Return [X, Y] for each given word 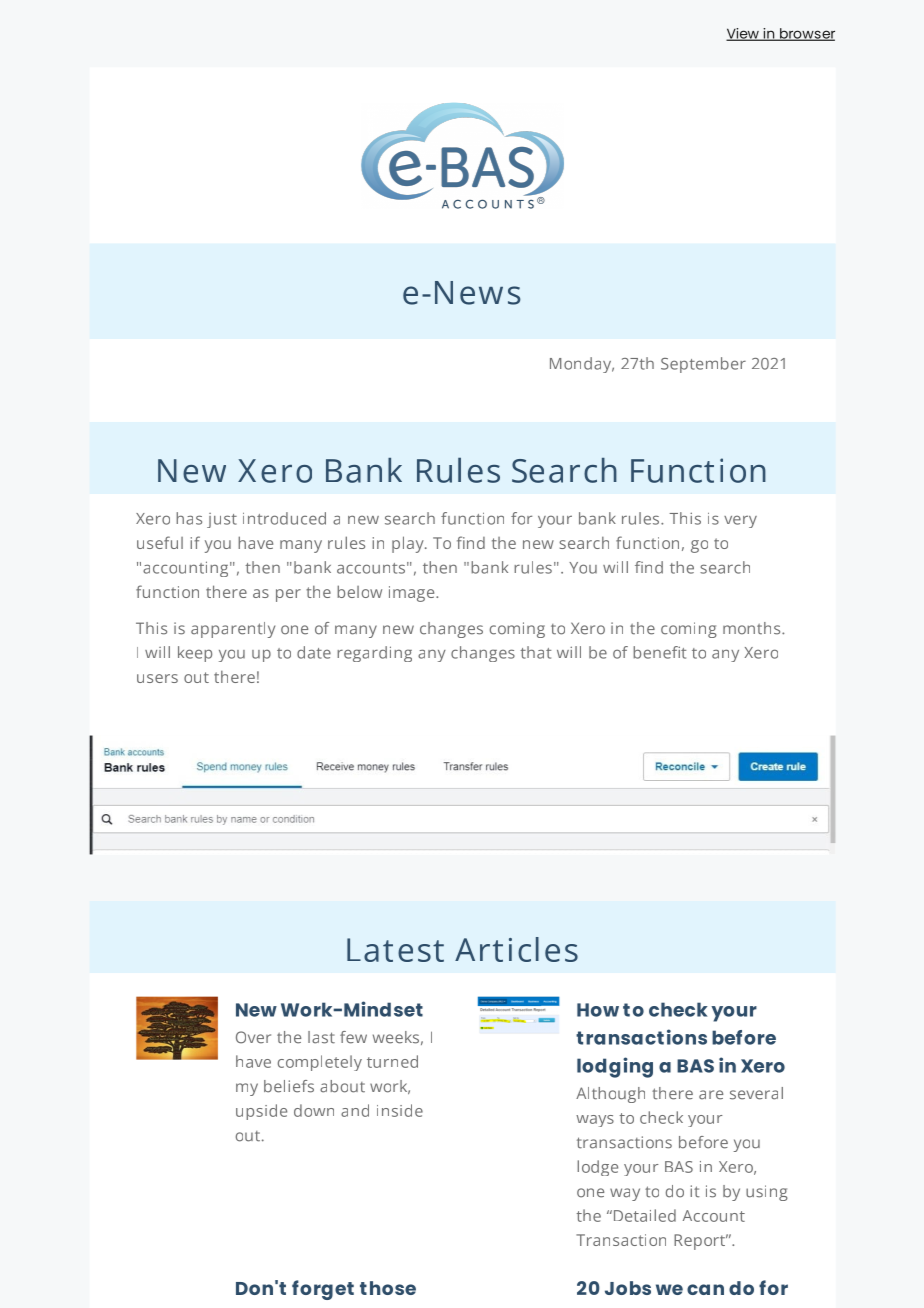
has [189, 518]
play [409, 544]
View [743, 34]
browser [806, 34]
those [388, 1288]
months [753, 628]
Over [253, 1037]
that [535, 652]
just [222, 520]
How [598, 1010]
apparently [233, 630]
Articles [516, 949]
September [703, 365]
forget [323, 1290]
